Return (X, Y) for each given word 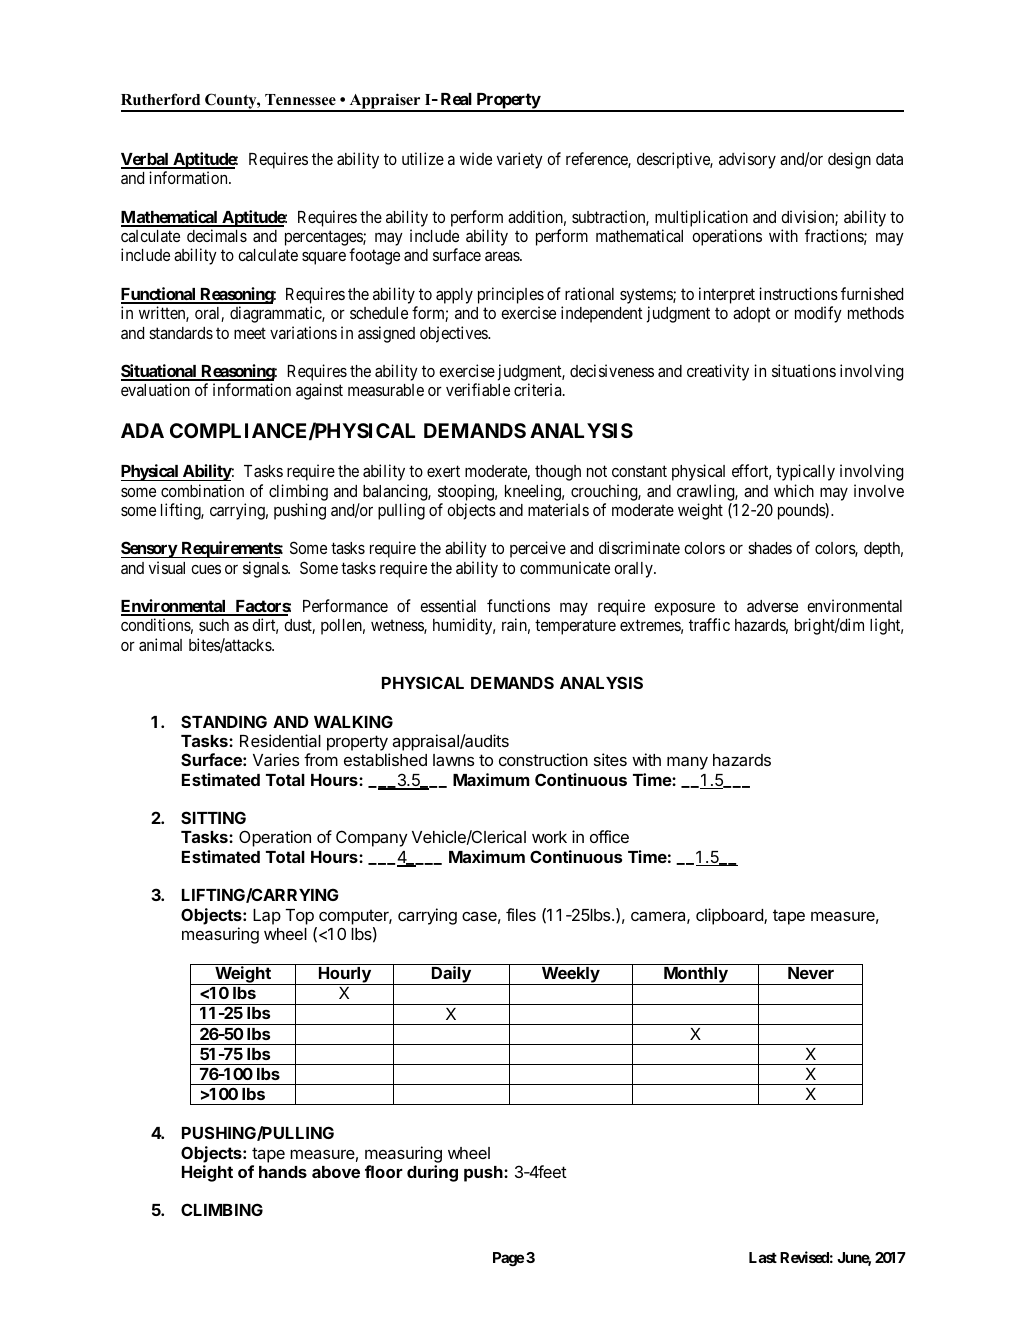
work (549, 837)
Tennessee (300, 100)
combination (202, 490)
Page (508, 1259)
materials (558, 509)
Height (207, 1173)
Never (811, 973)
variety (520, 160)
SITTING (213, 817)
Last (763, 1257)
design (849, 160)
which (794, 490)
